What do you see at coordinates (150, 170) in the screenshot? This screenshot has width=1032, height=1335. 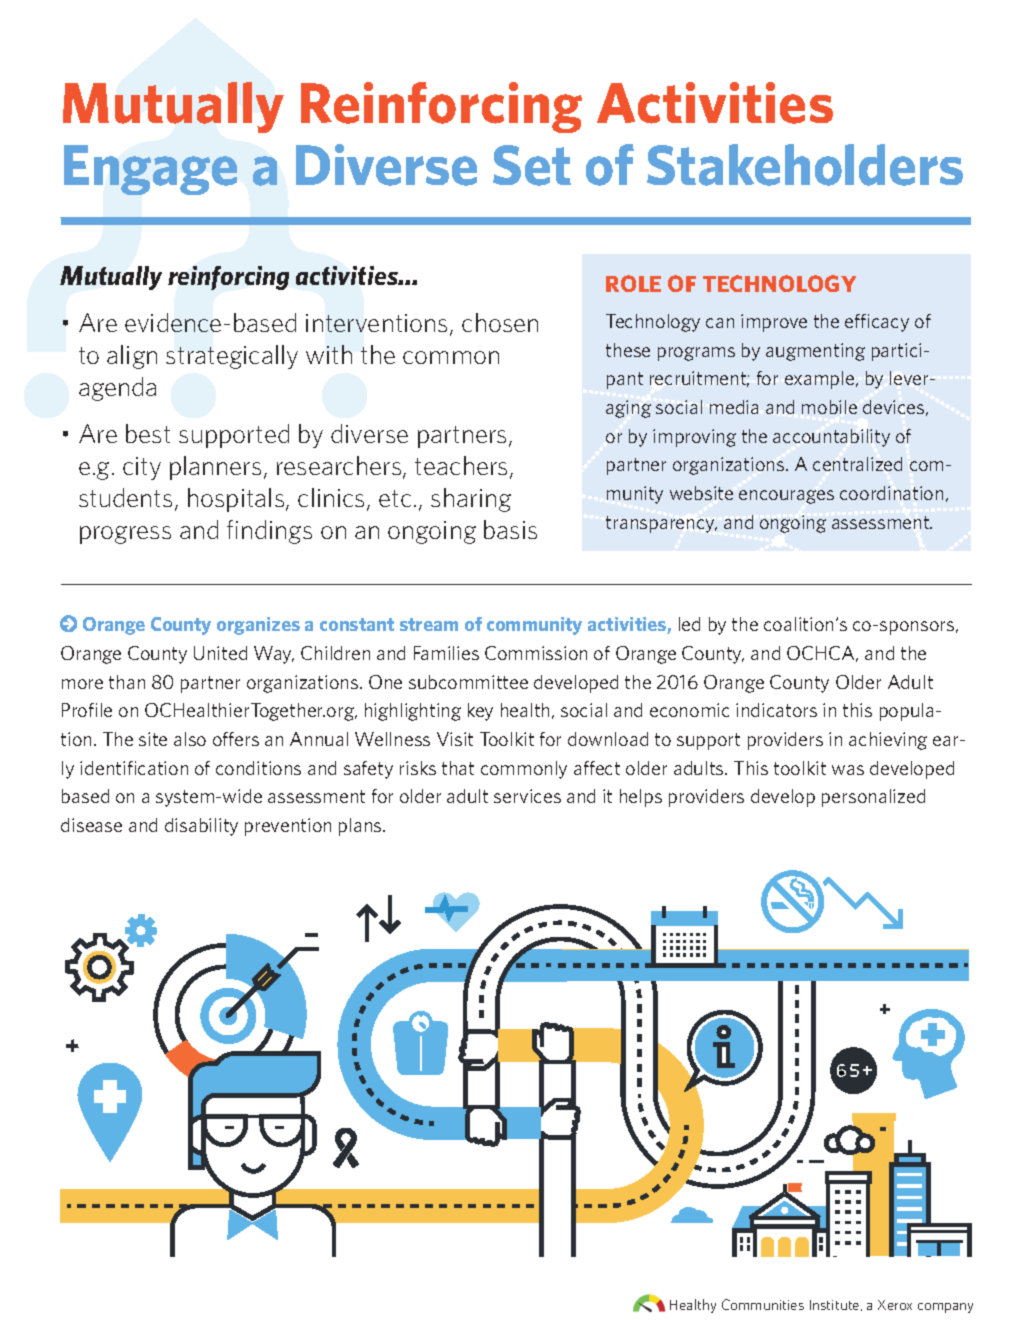 I see `Engage` at bounding box center [150, 170].
